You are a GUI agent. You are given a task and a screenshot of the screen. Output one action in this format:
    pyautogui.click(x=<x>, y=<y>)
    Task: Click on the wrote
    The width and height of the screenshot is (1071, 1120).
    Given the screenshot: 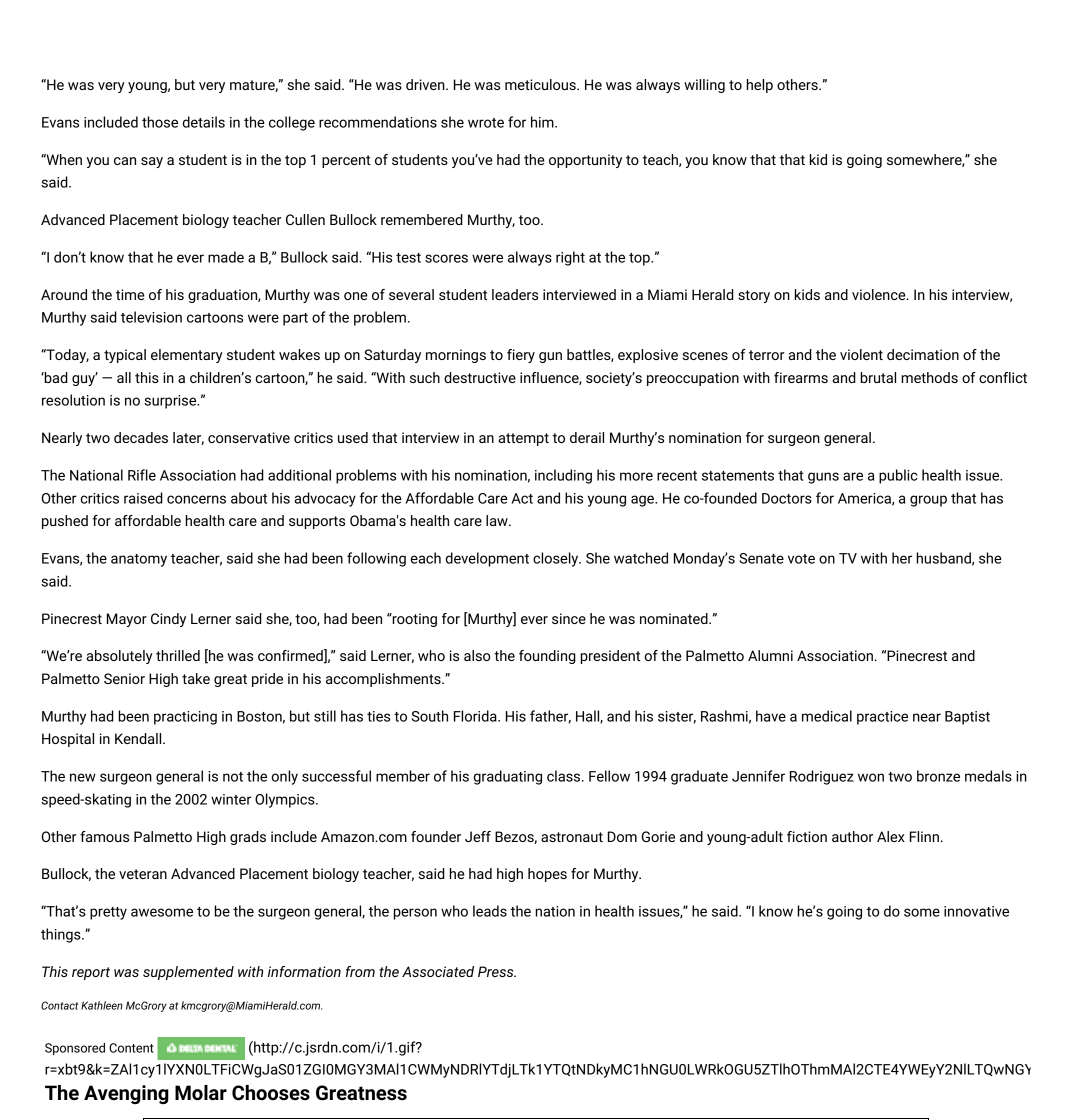 What is the action you would take?
    pyautogui.click(x=486, y=123)
